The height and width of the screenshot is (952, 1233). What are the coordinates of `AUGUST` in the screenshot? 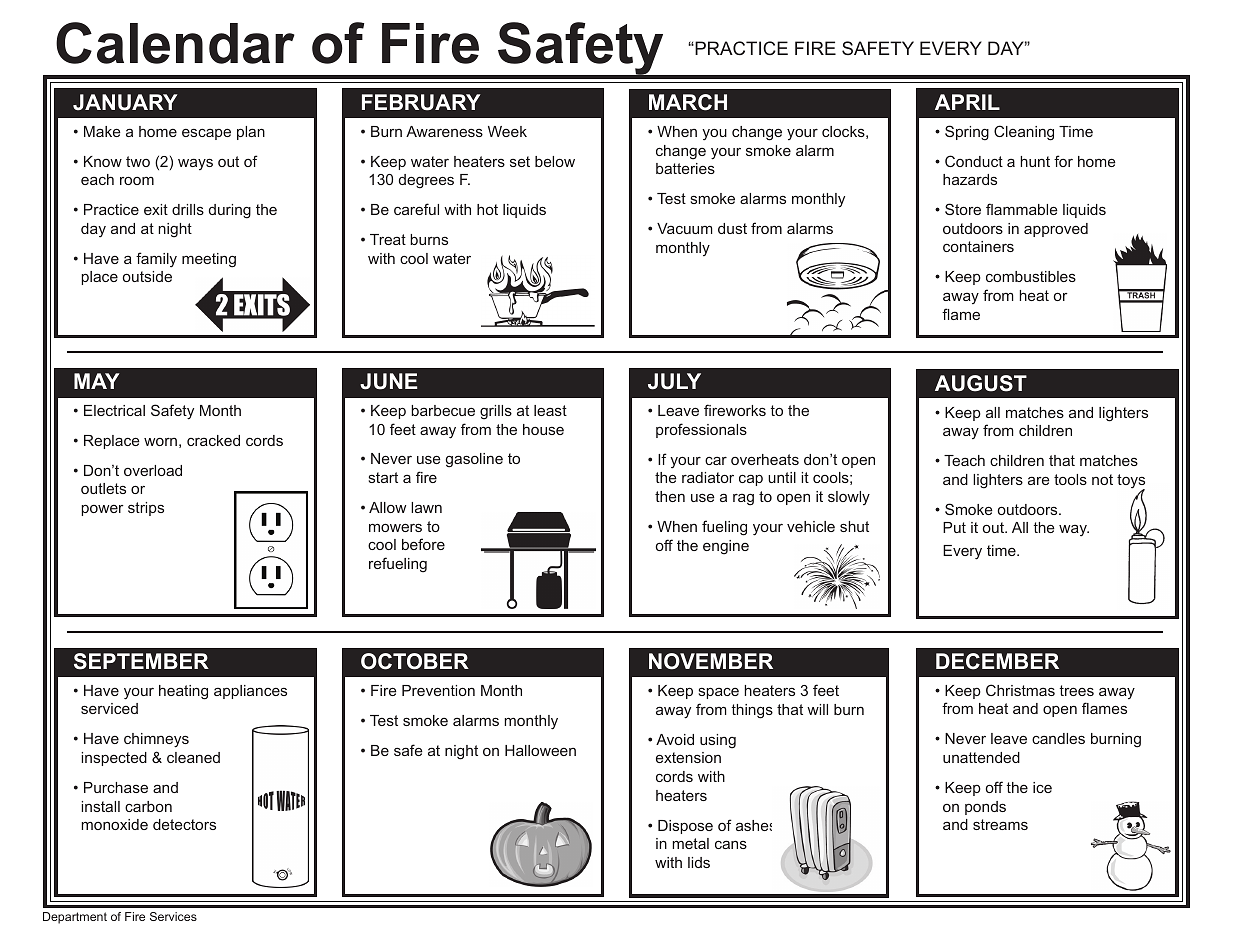 It's located at (981, 383).
